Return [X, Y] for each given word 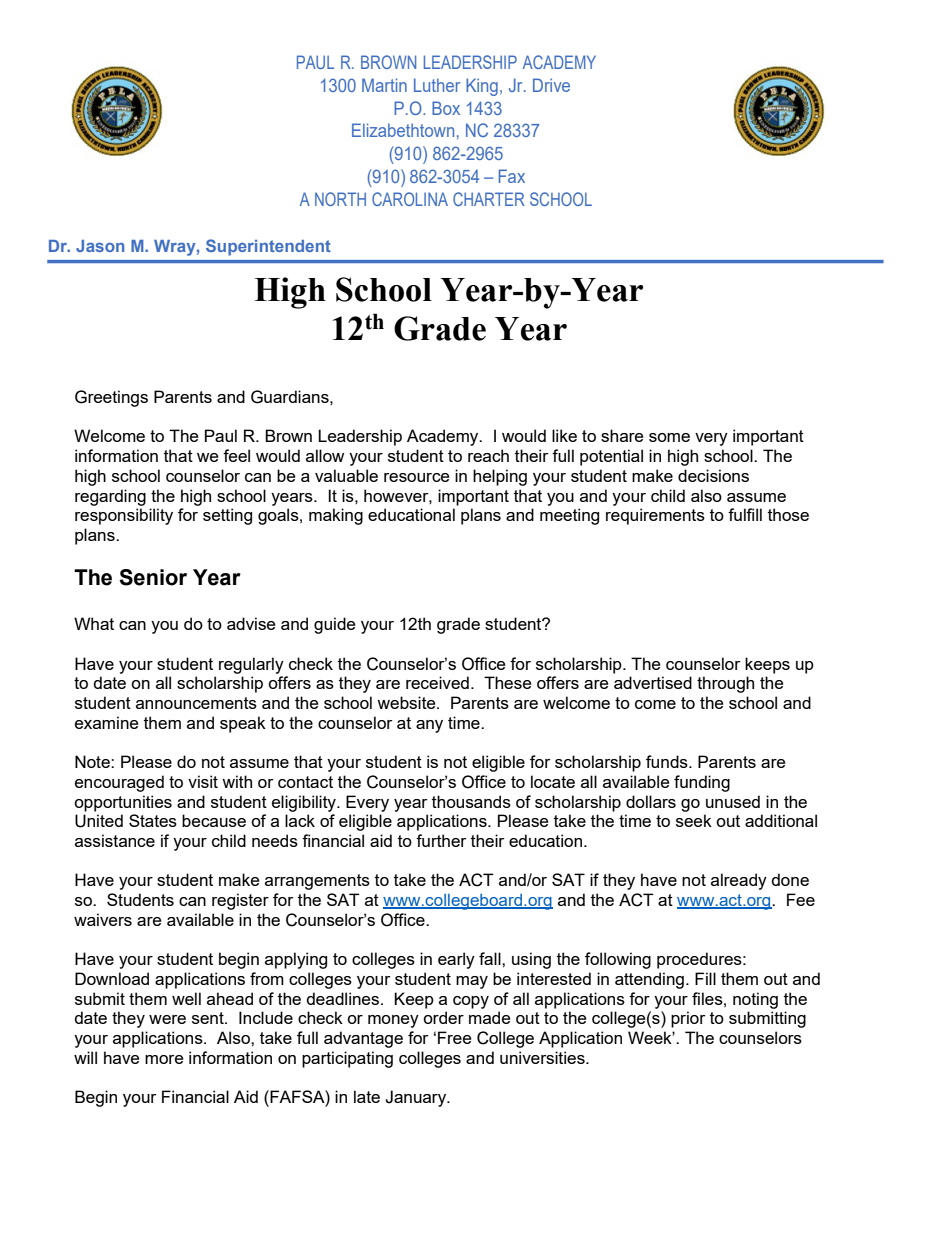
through [725, 684]
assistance [115, 840]
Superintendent [268, 247]
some [669, 437]
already [739, 881]
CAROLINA [410, 199]
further [441, 840]
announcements [196, 703]
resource [416, 477]
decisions [713, 475]
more [164, 1059]
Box [446, 108]
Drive [551, 85]
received [437, 682]
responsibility [124, 516]
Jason [100, 246]
